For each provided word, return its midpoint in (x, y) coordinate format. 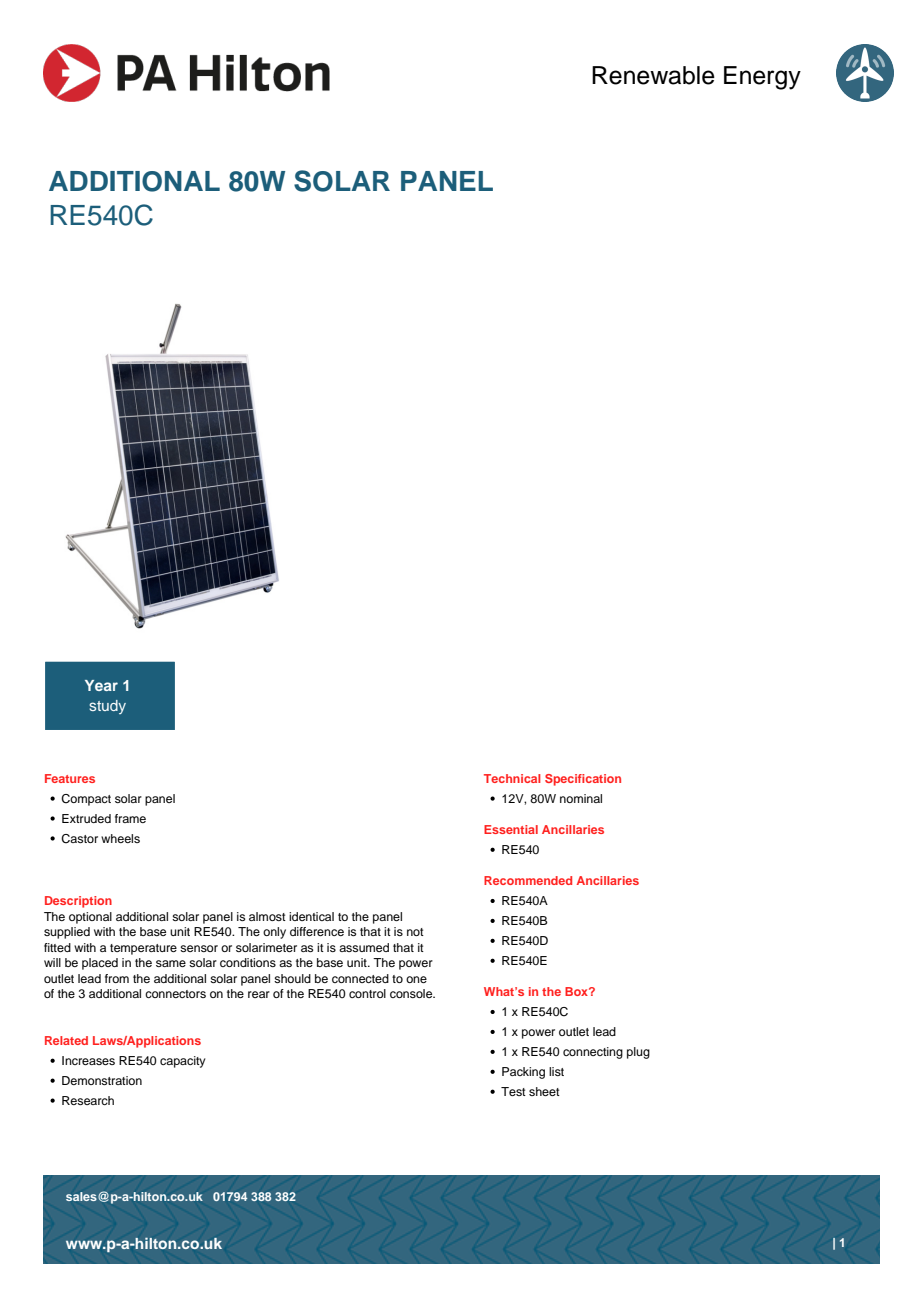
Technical (512, 778)
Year (101, 685)
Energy (762, 78)
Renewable (653, 75)
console (412, 993)
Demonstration (102, 1080)
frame (130, 818)
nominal (581, 798)
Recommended (528, 880)
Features (70, 778)
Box (577, 991)
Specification (583, 780)
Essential (511, 829)
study (107, 707)
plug (638, 1053)
